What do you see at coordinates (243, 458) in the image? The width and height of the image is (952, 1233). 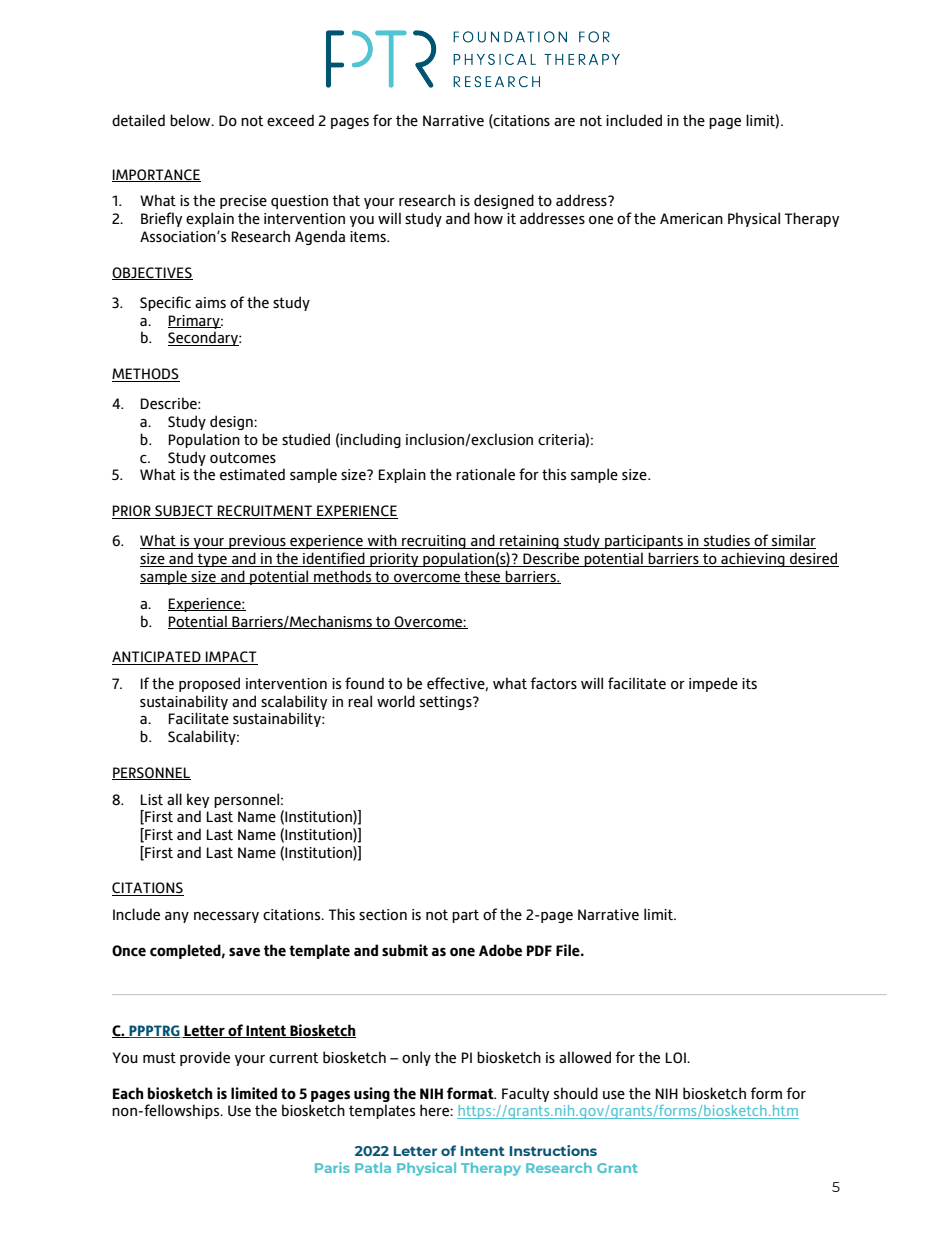 I see `outcomes` at bounding box center [243, 458].
